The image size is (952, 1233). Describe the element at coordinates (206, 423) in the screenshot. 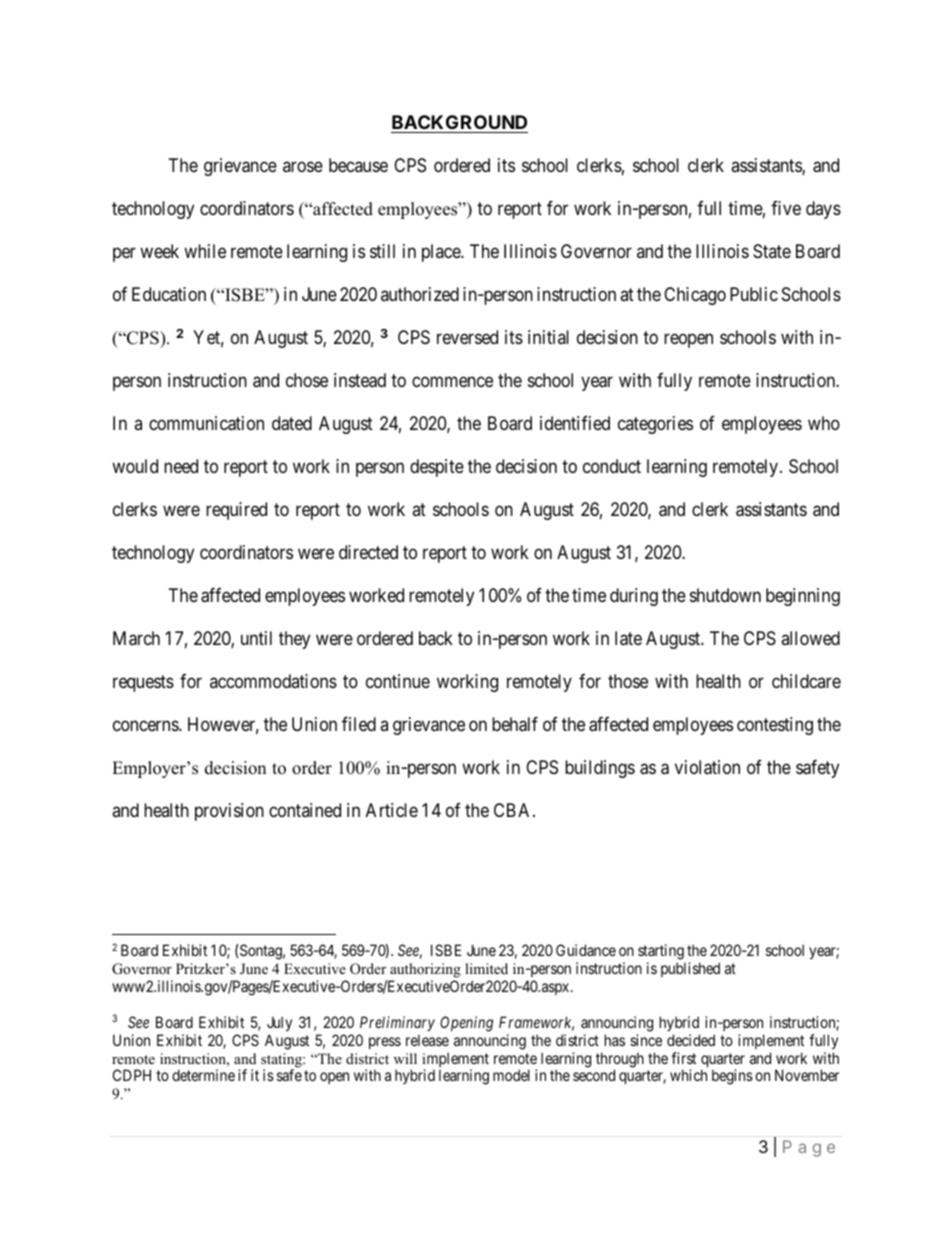

I see `communication` at that location.
